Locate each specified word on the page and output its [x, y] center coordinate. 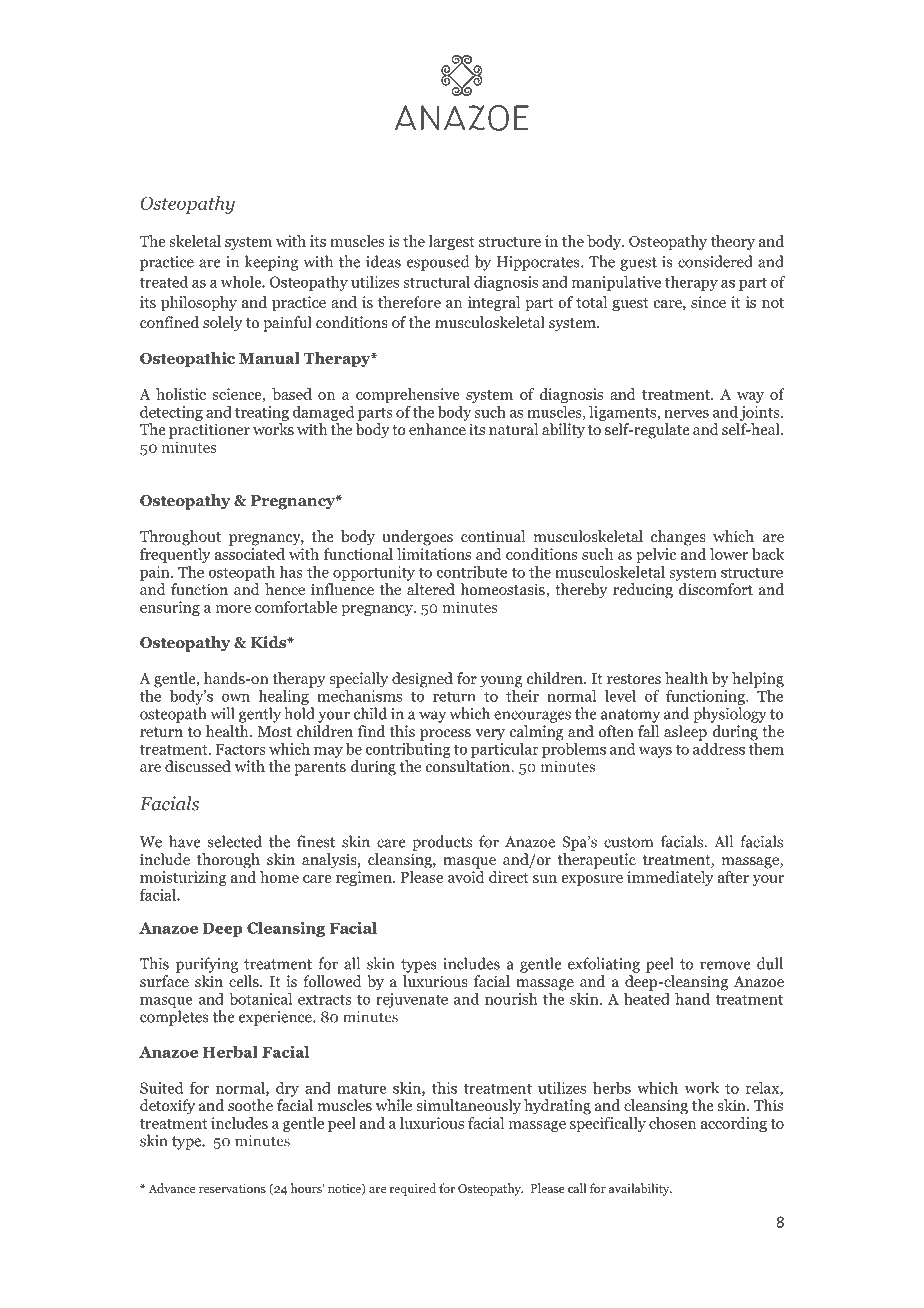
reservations [232, 1188]
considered [715, 261]
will [222, 713]
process [445, 735]
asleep [685, 733]
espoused [438, 263]
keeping [271, 263]
